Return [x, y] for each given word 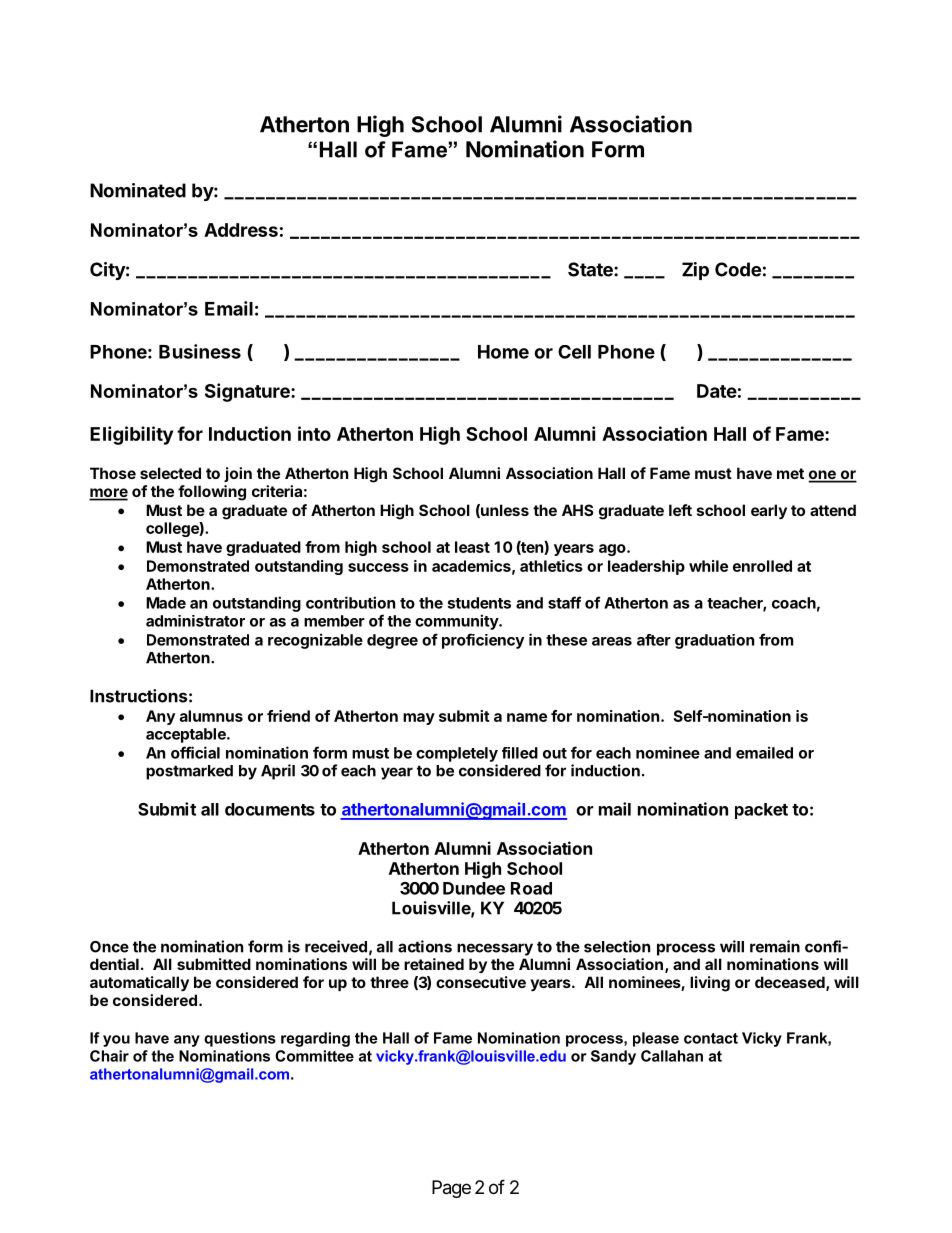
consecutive [481, 982]
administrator [195, 621]
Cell [574, 352]
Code [738, 269]
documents [270, 809]
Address [241, 230]
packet [761, 811]
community [457, 622]
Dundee [474, 888]
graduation [714, 641]
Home [503, 352]
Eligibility [131, 435]
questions [240, 1039]
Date [717, 391]
